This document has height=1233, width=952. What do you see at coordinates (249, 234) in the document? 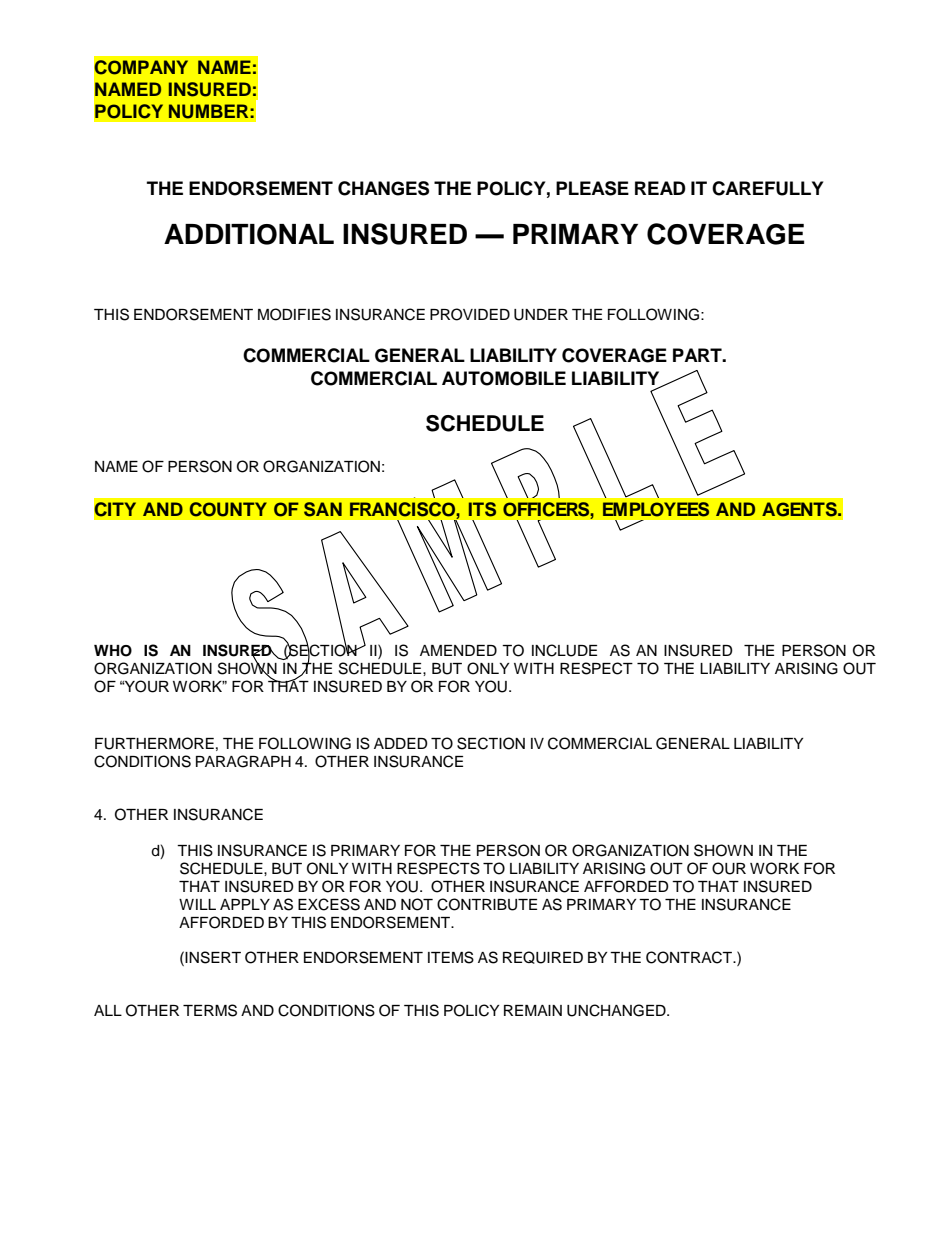
I see `ADDITIONAL` at bounding box center [249, 234].
